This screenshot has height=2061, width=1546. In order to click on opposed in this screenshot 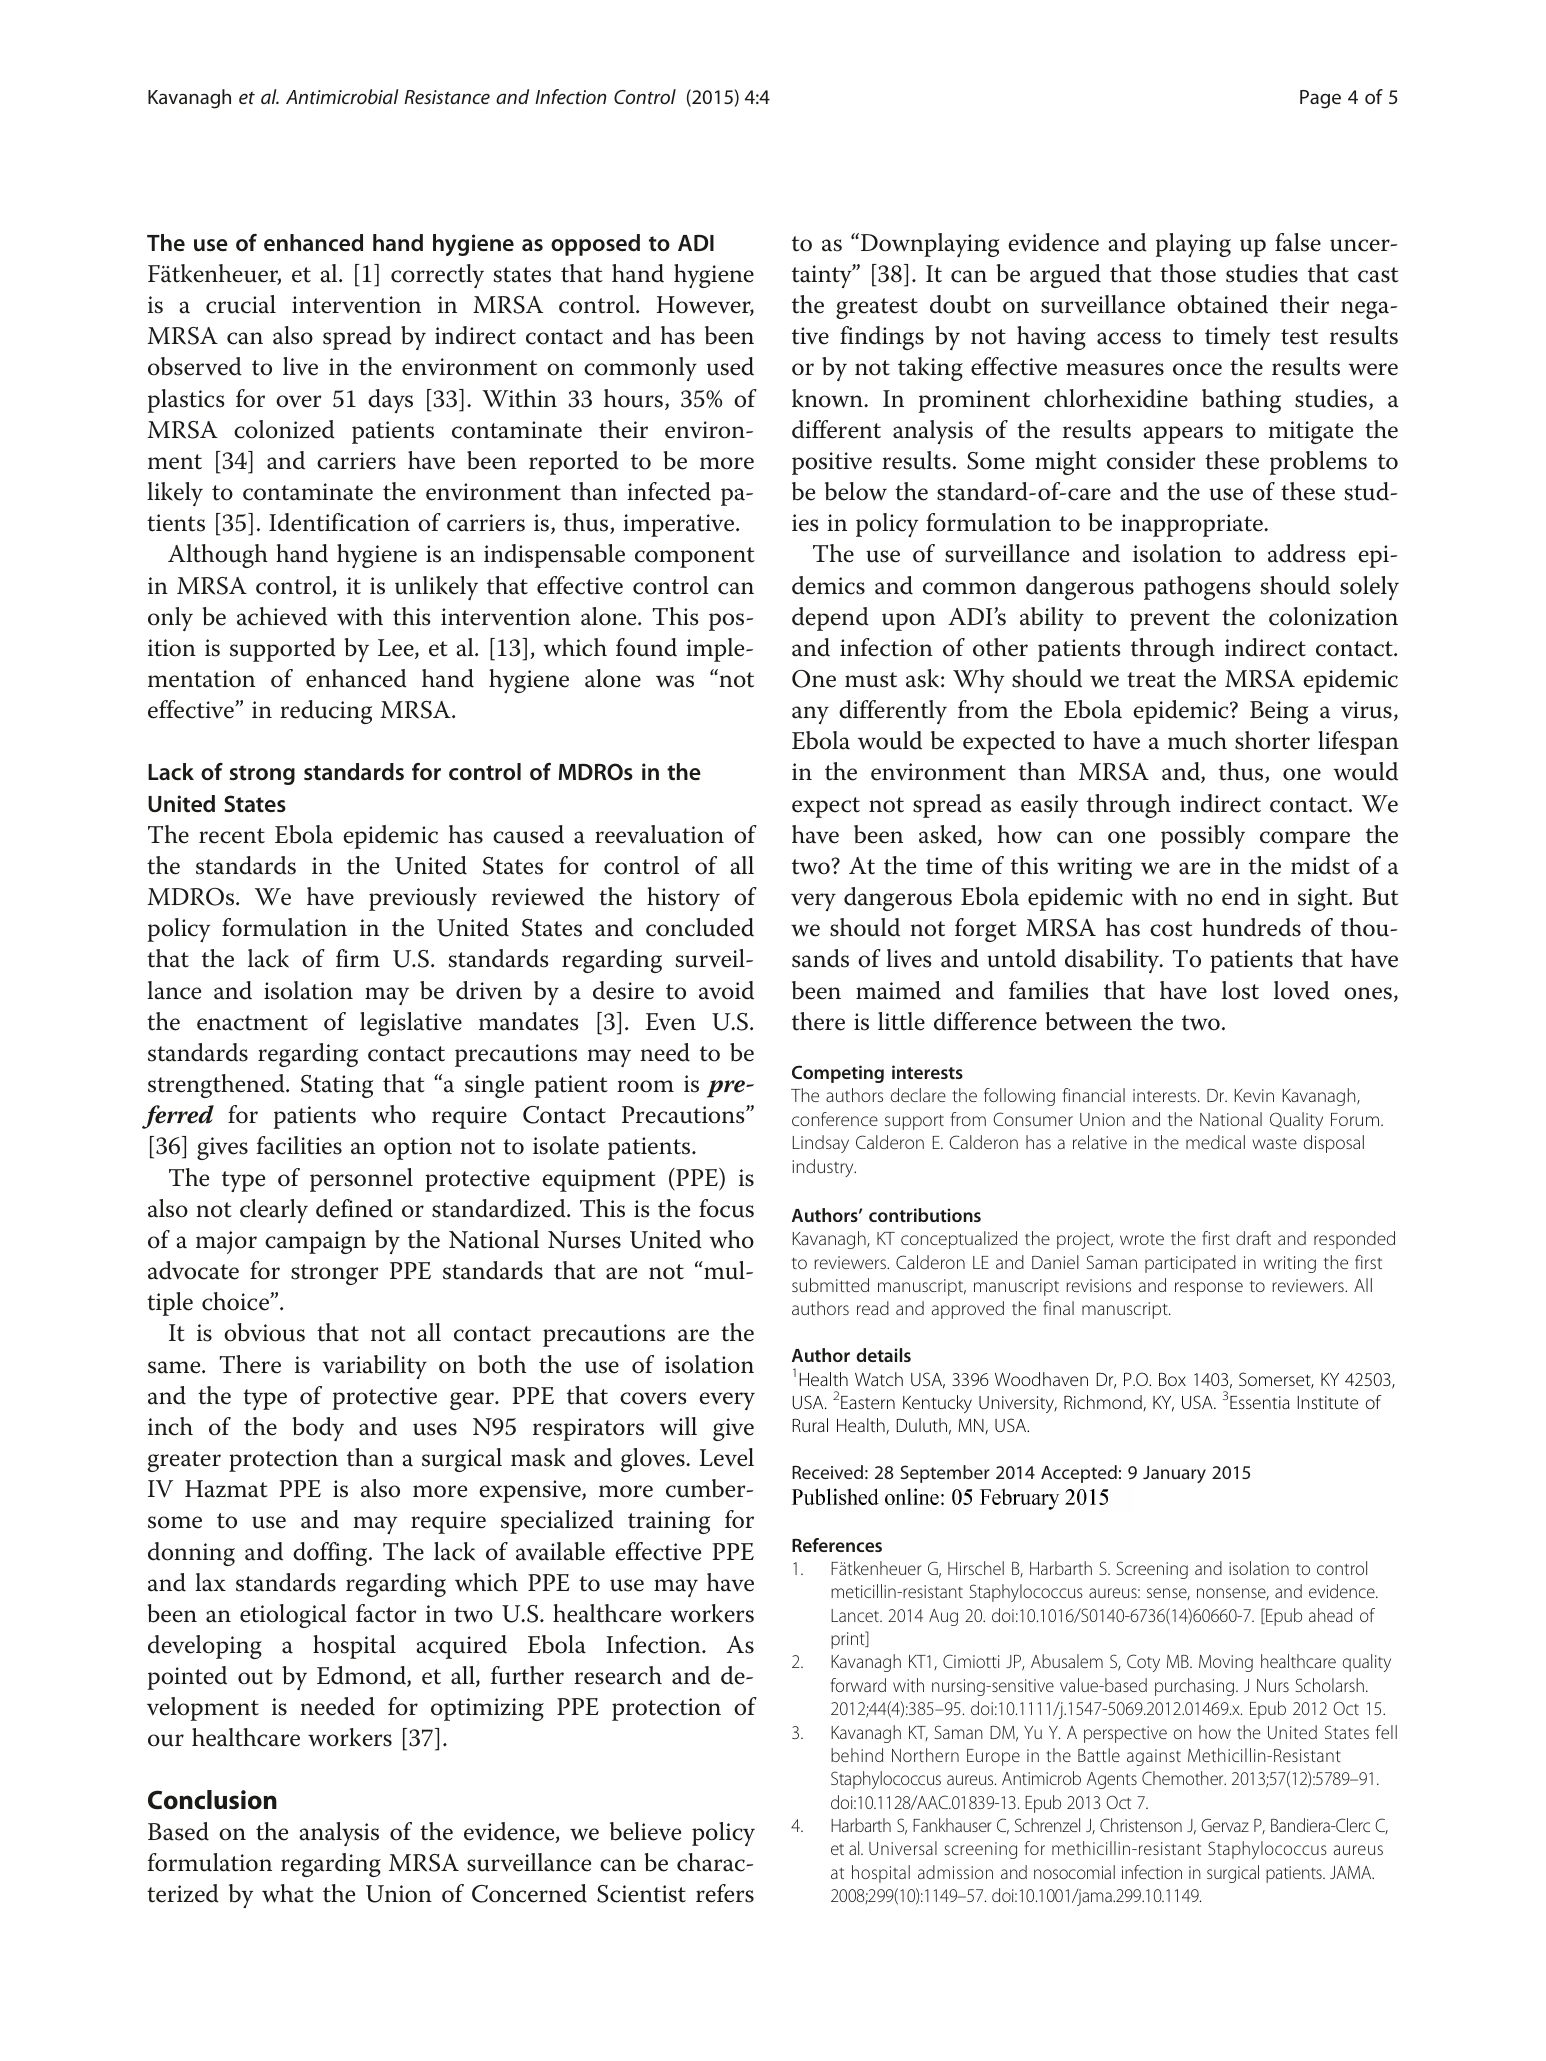, I will do `click(595, 245)`.
